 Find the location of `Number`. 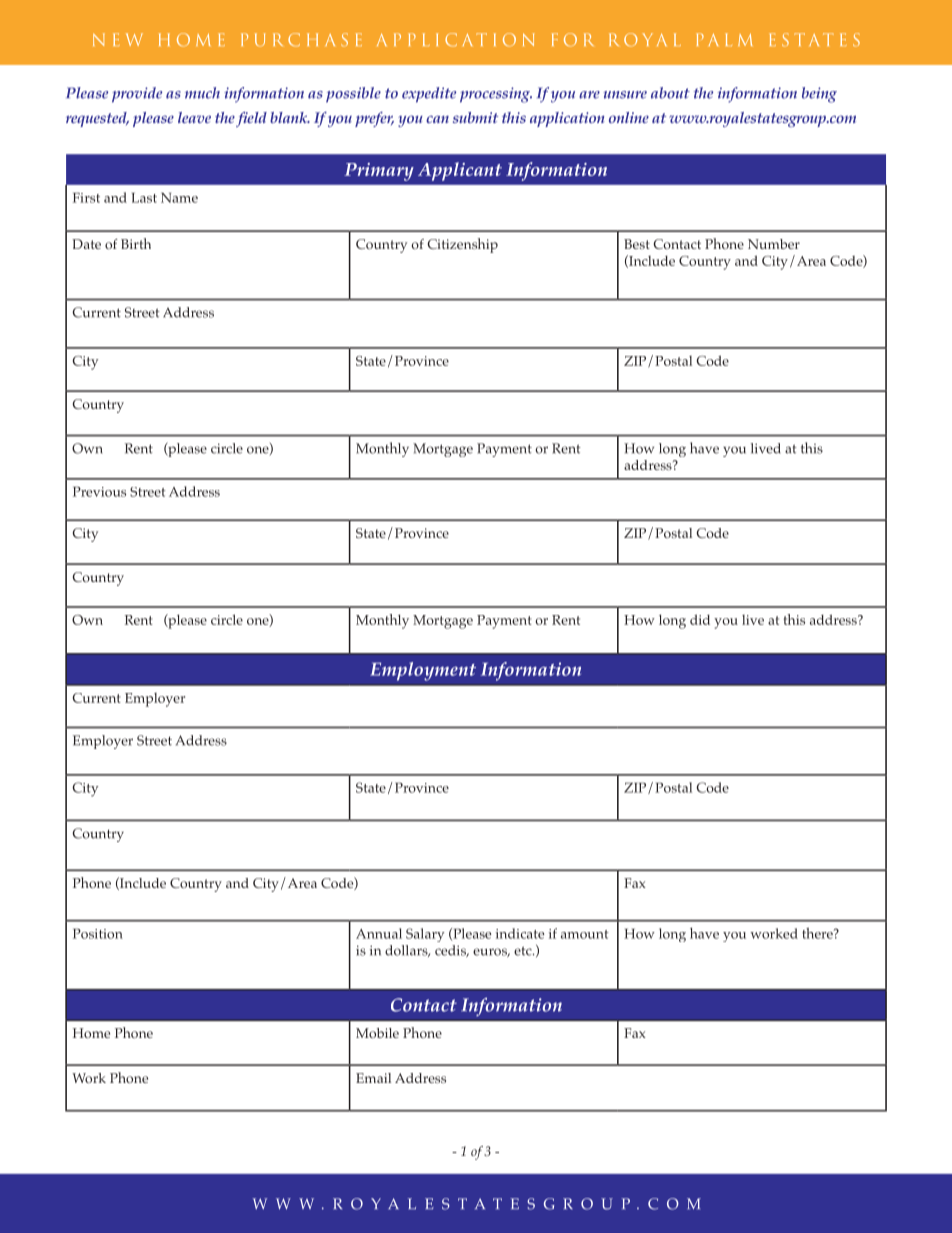

Number is located at coordinates (774, 244).
